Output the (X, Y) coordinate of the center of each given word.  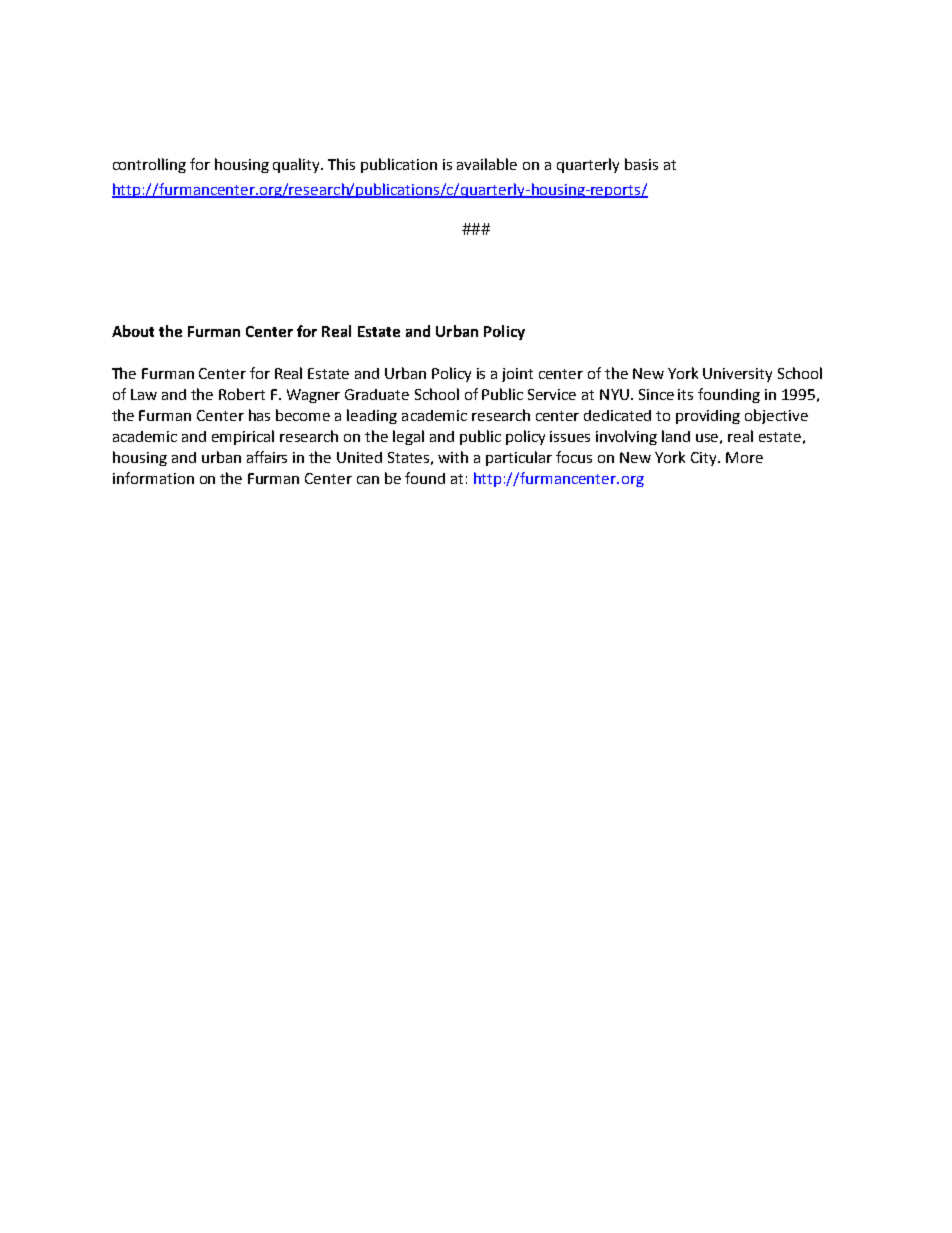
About (133, 331)
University (737, 375)
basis (641, 164)
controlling (149, 165)
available (487, 164)
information (153, 478)
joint (517, 375)
